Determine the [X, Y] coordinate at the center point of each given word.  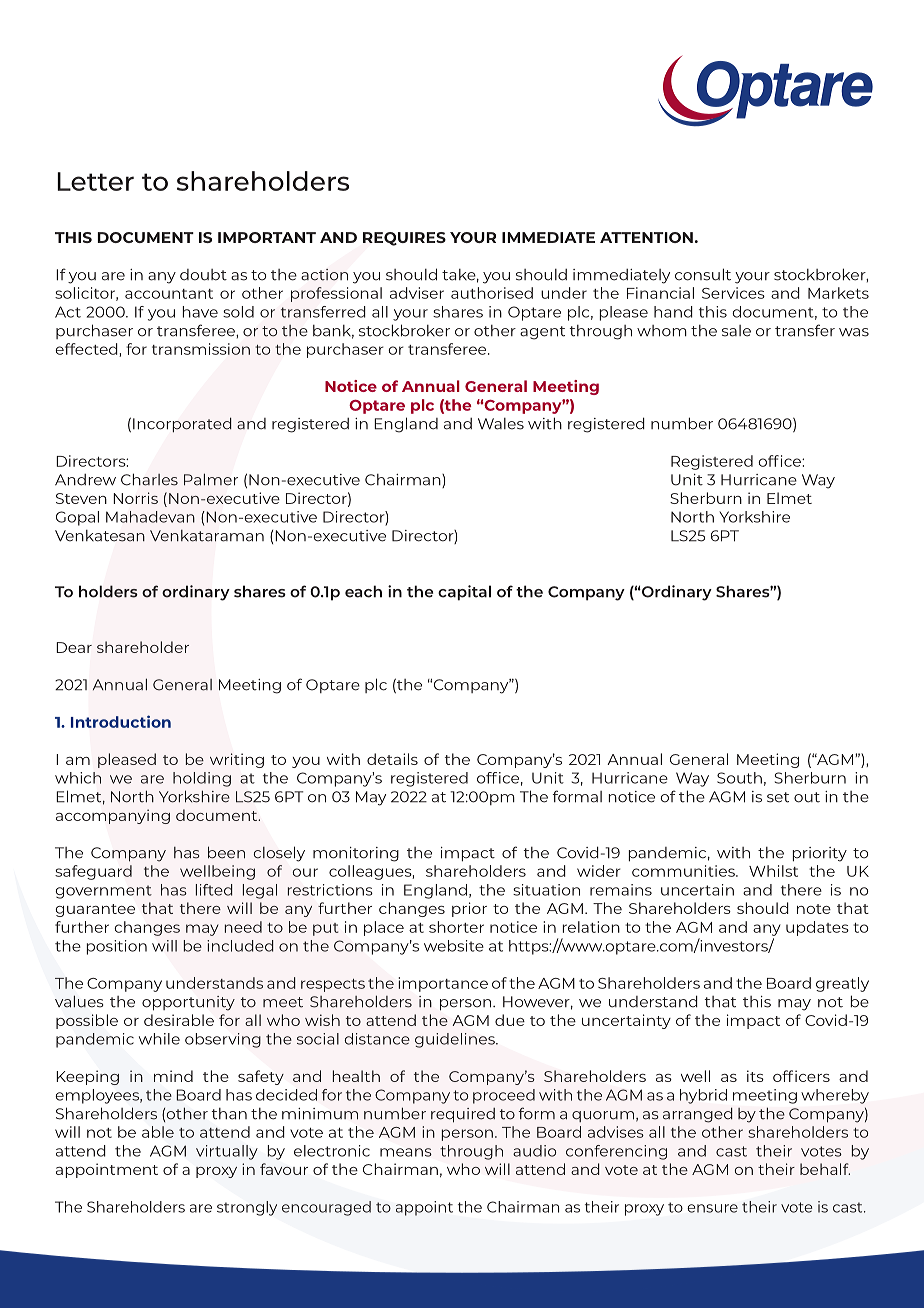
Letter [95, 181]
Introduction [121, 721]
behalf [825, 1169]
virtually [227, 1152]
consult [703, 274]
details [392, 759]
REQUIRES [404, 239]
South [739, 778]
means [406, 1152]
